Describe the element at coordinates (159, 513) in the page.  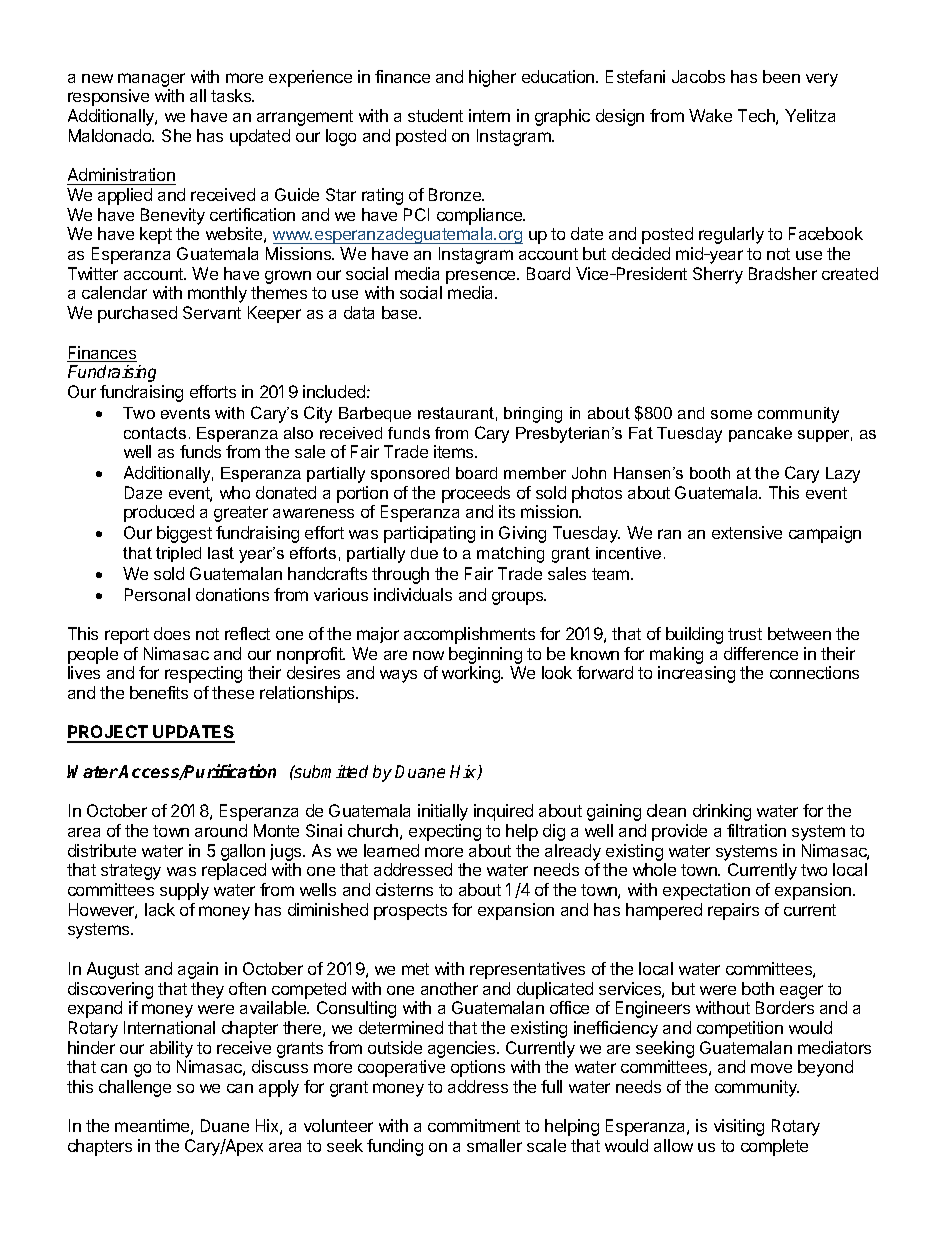
I see `produced` at that location.
